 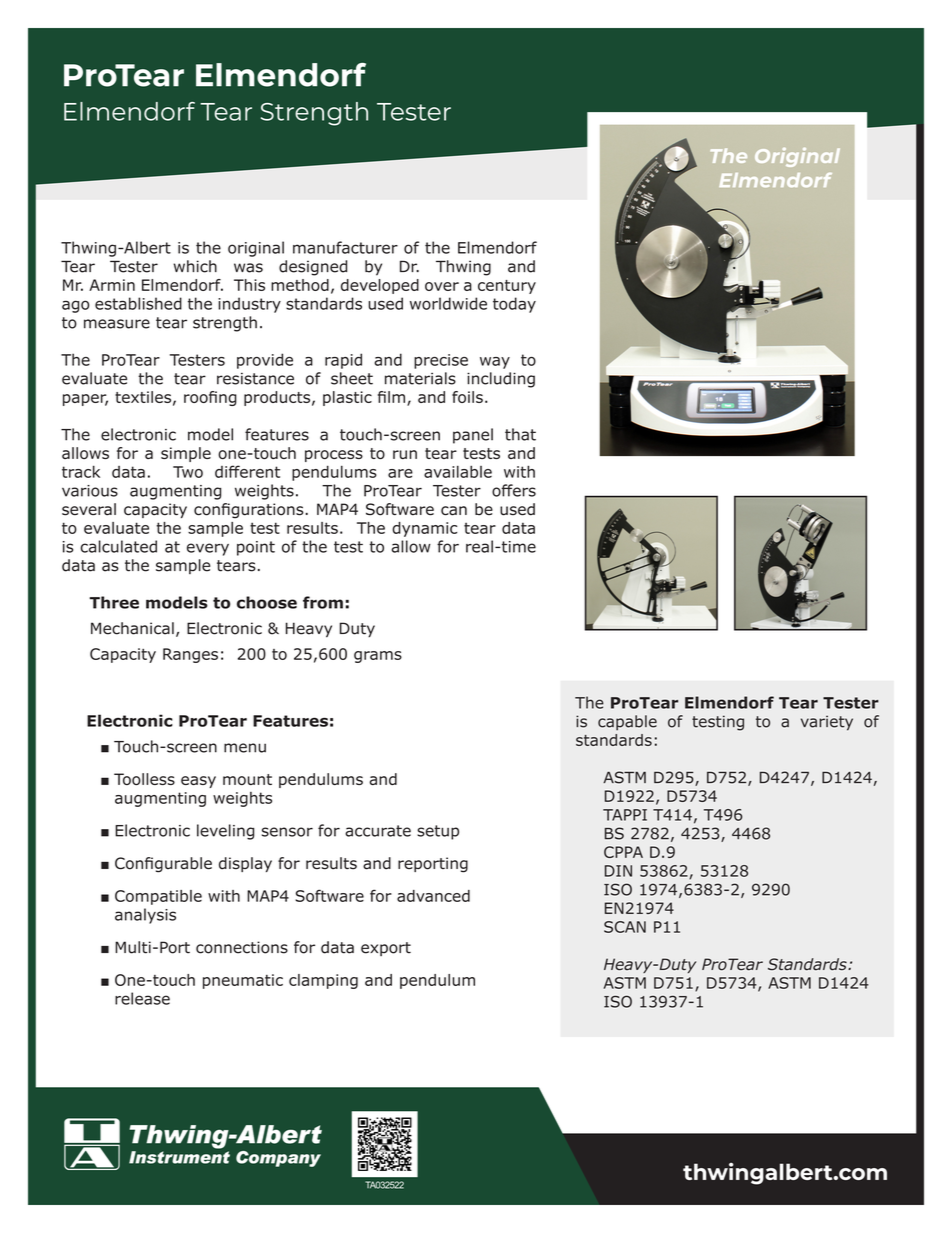 I want to click on release, so click(x=142, y=998).
